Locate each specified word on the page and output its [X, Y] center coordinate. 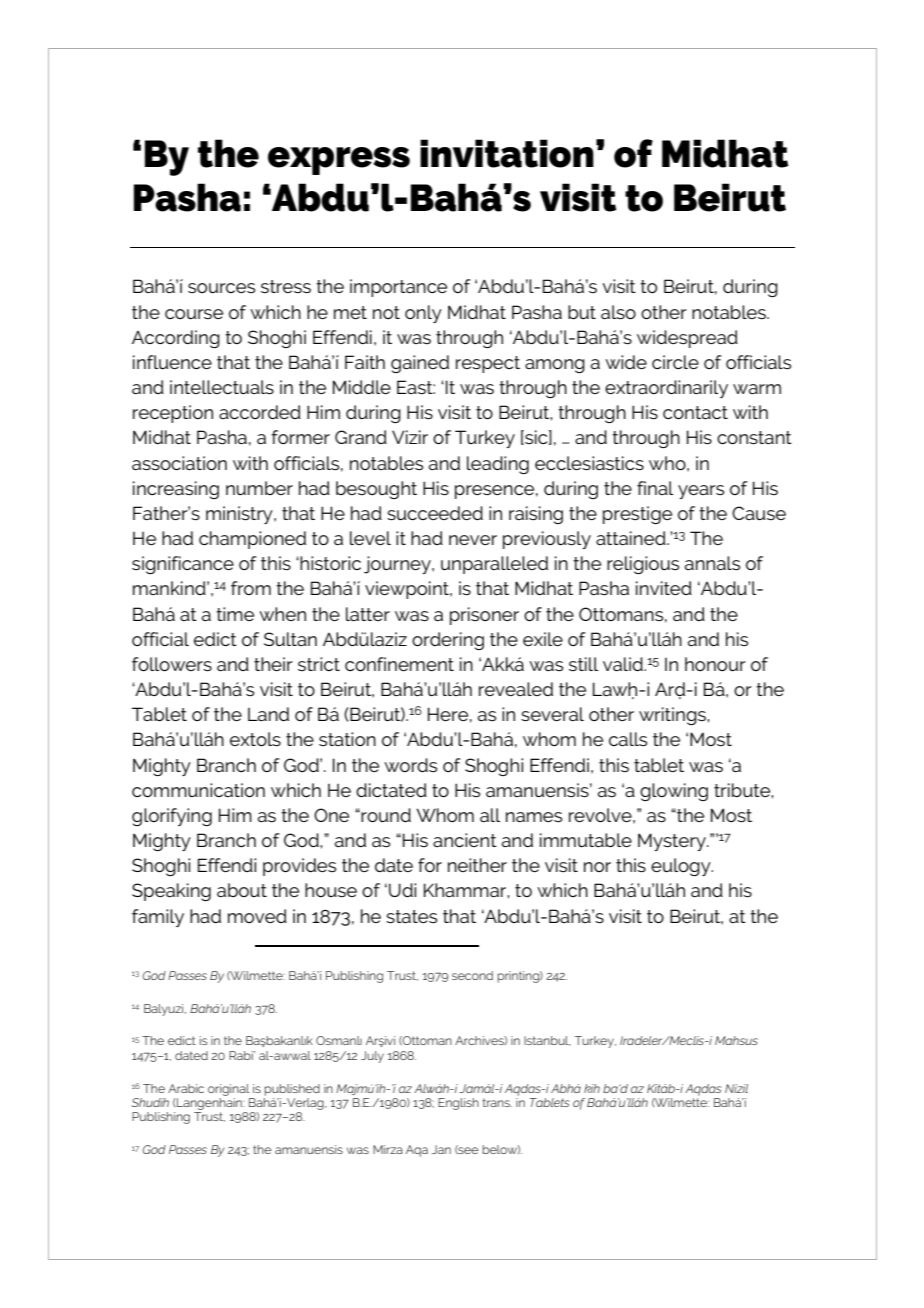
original [228, 1090]
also [618, 312]
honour [715, 664]
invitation [507, 153]
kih [592, 1088]
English [458, 1104]
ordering [448, 641]
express [339, 161]
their [273, 664]
